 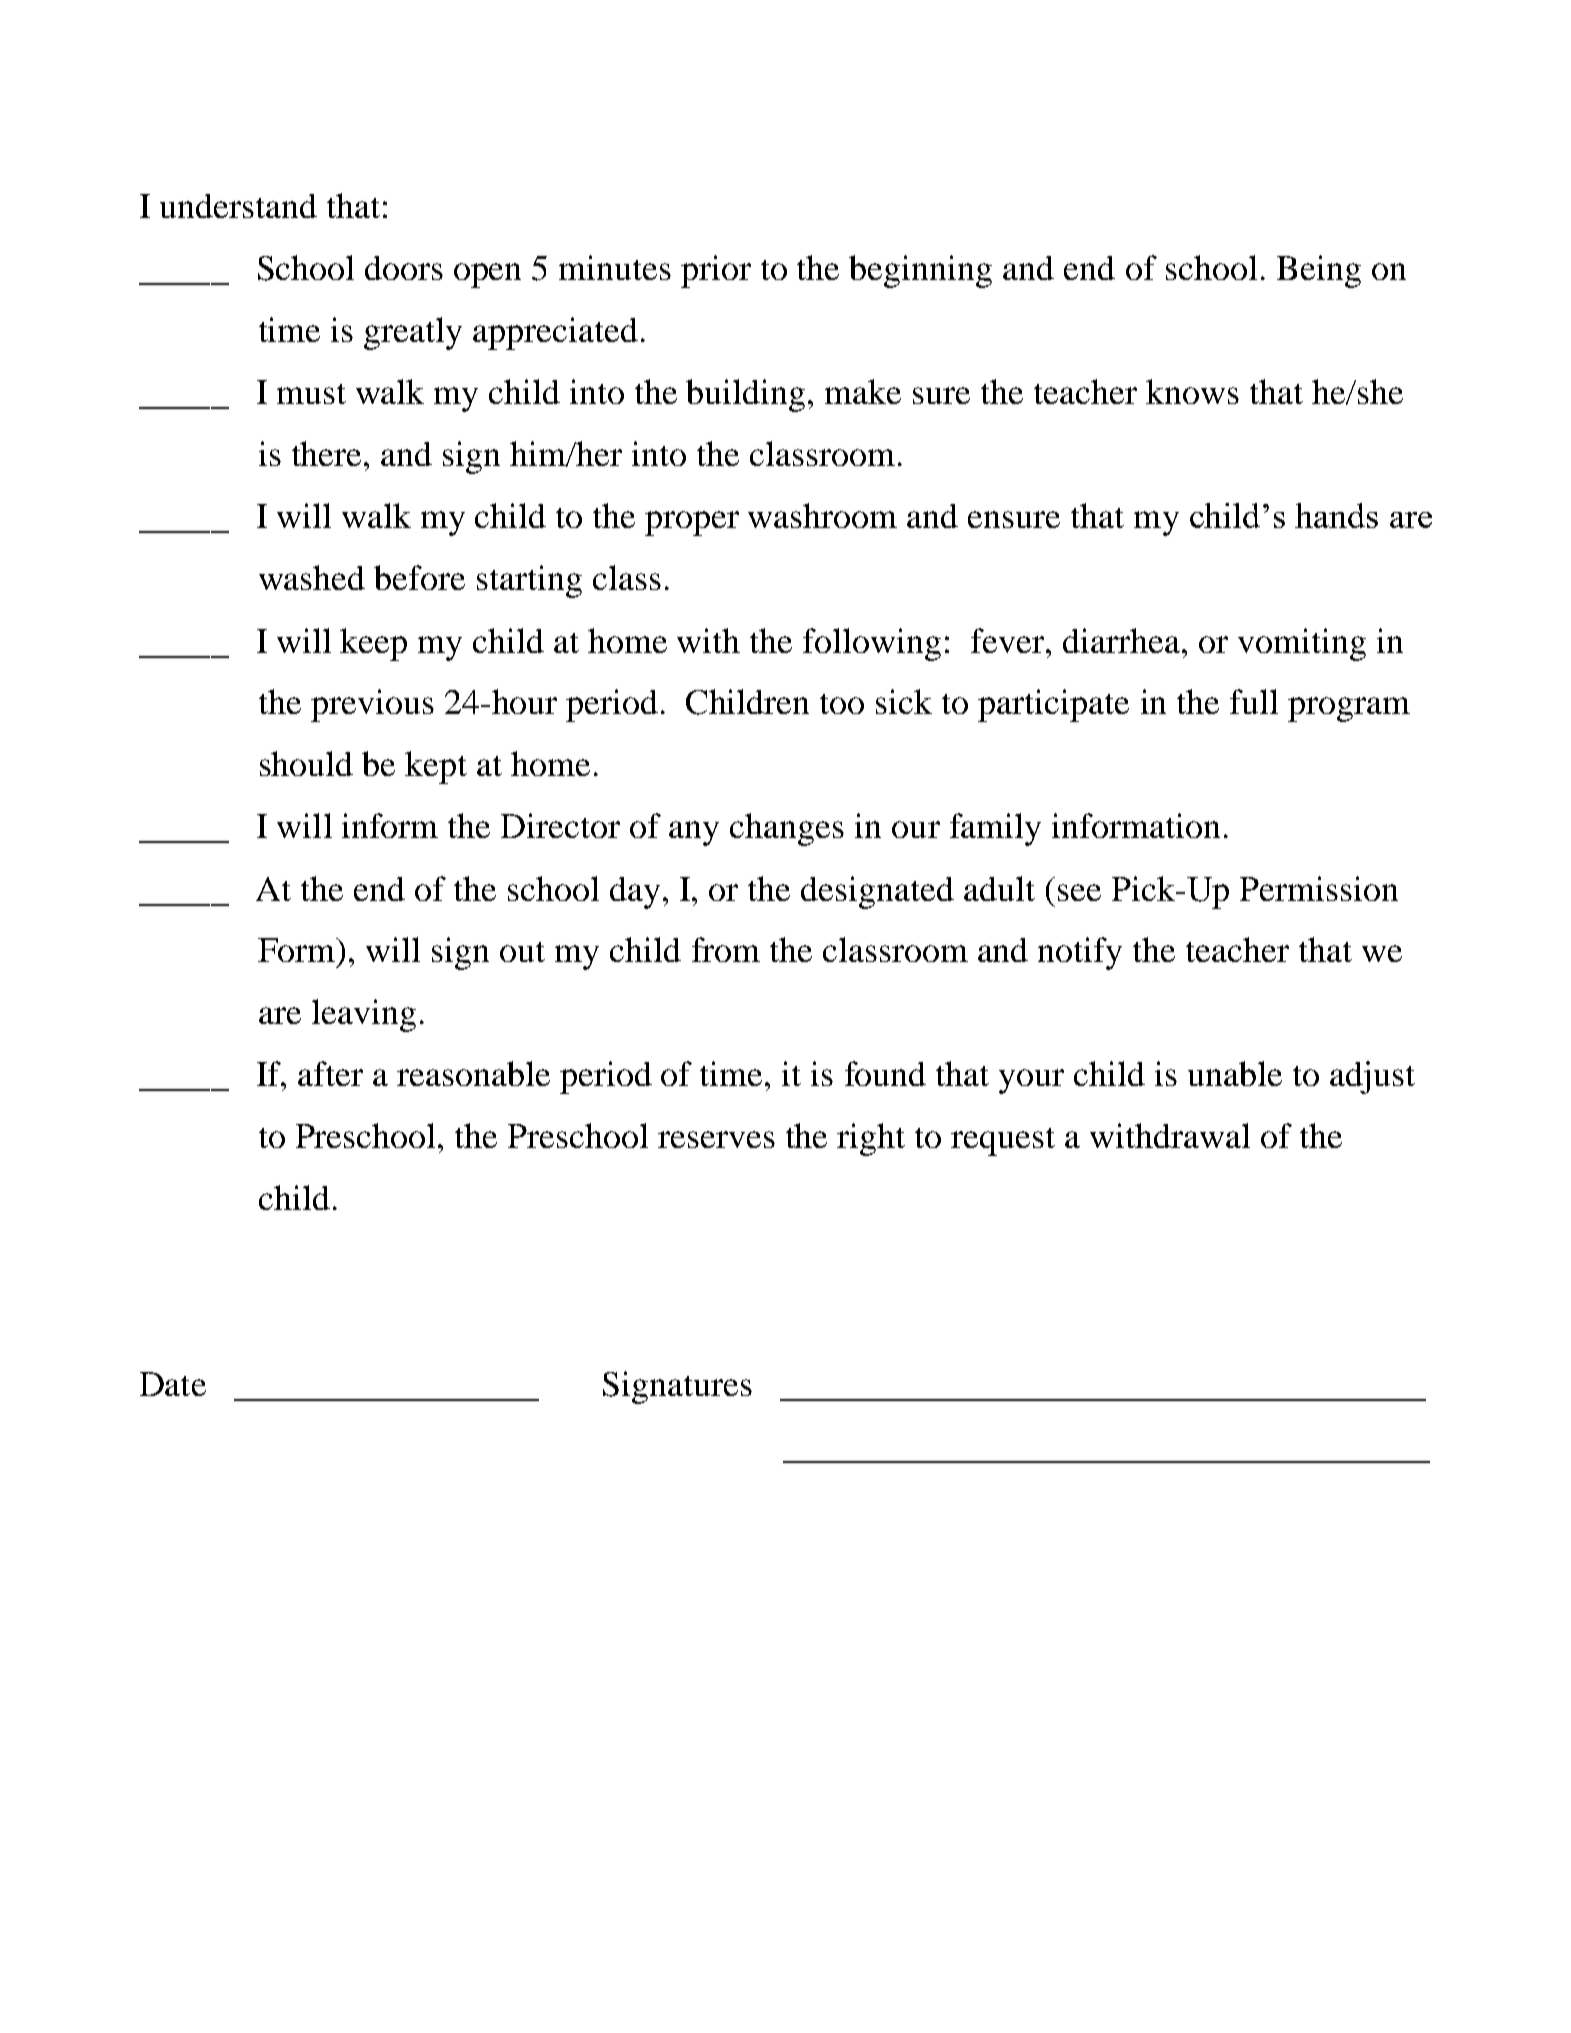 I want to click on found, so click(x=885, y=1073).
